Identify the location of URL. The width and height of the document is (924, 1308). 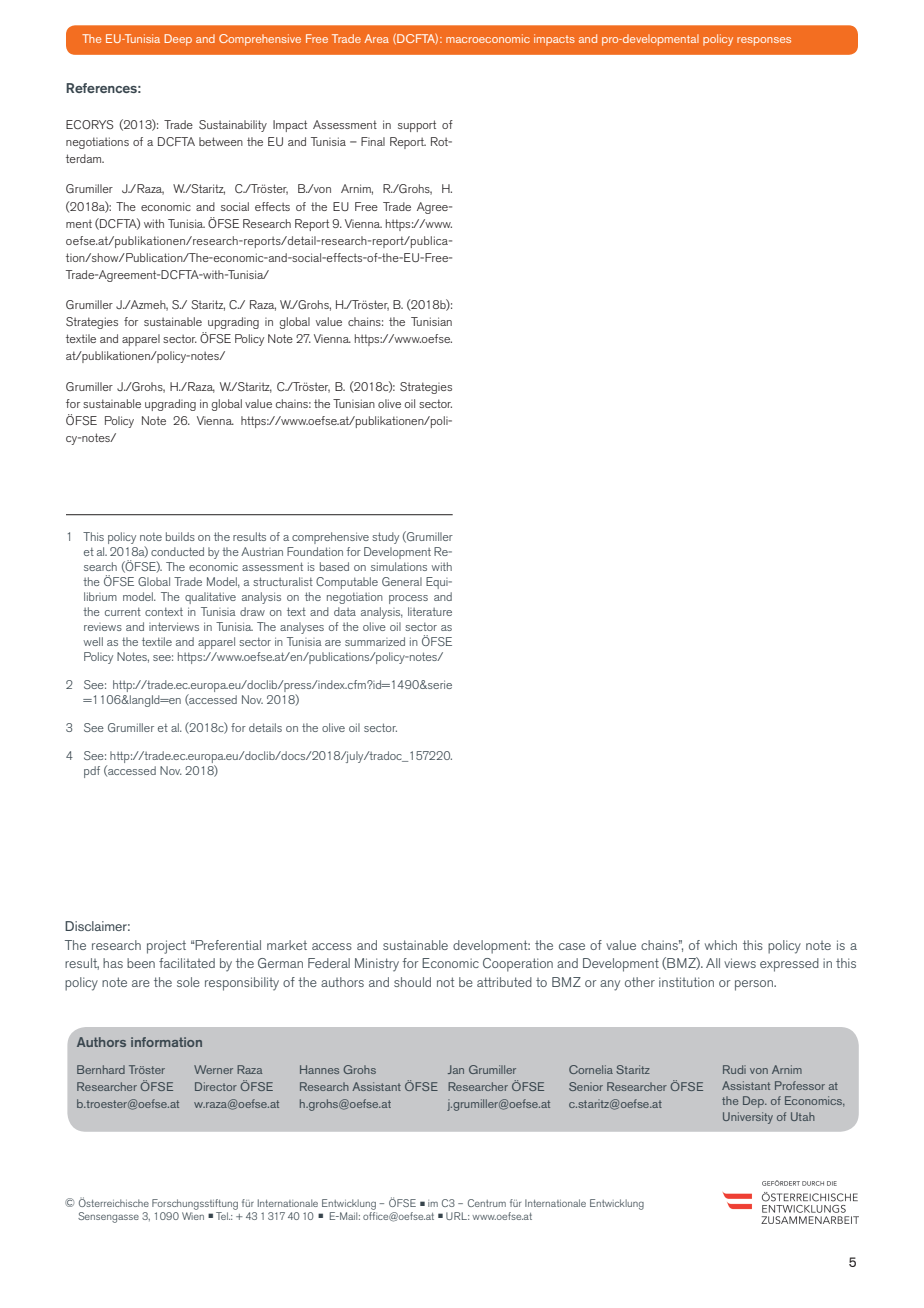
(457, 1216).
